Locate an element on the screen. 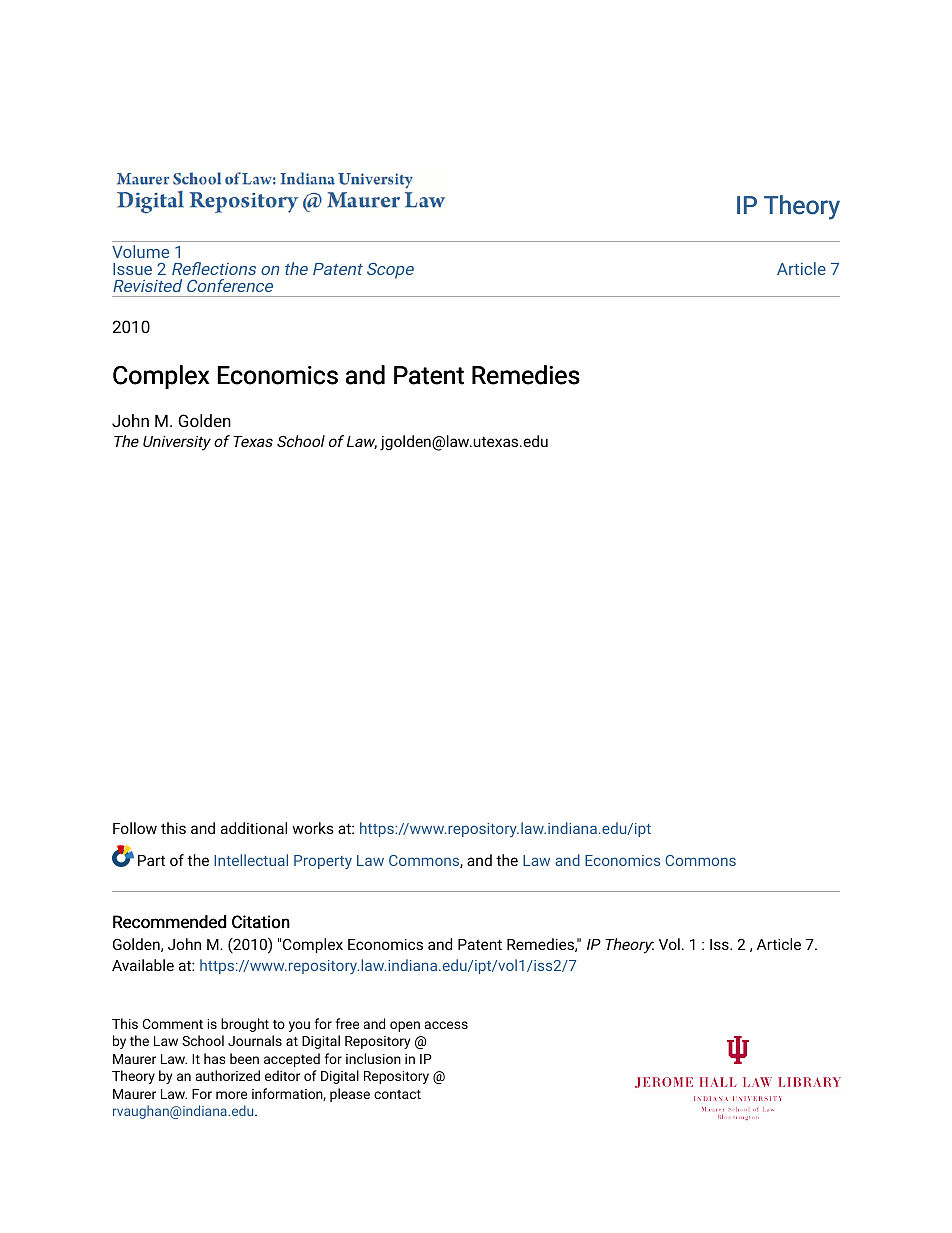 The image size is (952, 1233). Volume is located at coordinates (140, 251).
